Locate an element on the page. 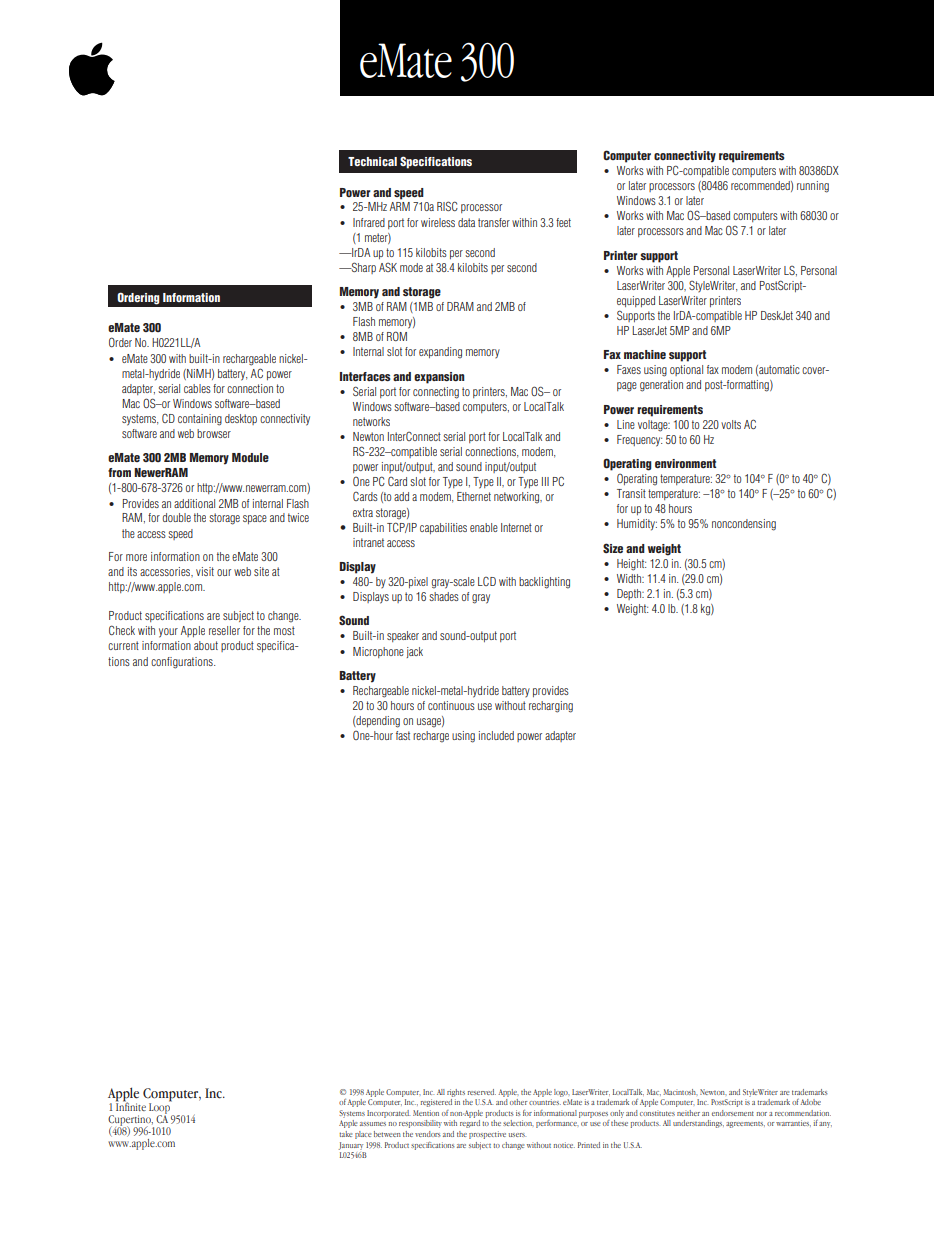 Image resolution: width=952 pixels, height=1233 pixels. jack is located at coordinates (415, 652).
